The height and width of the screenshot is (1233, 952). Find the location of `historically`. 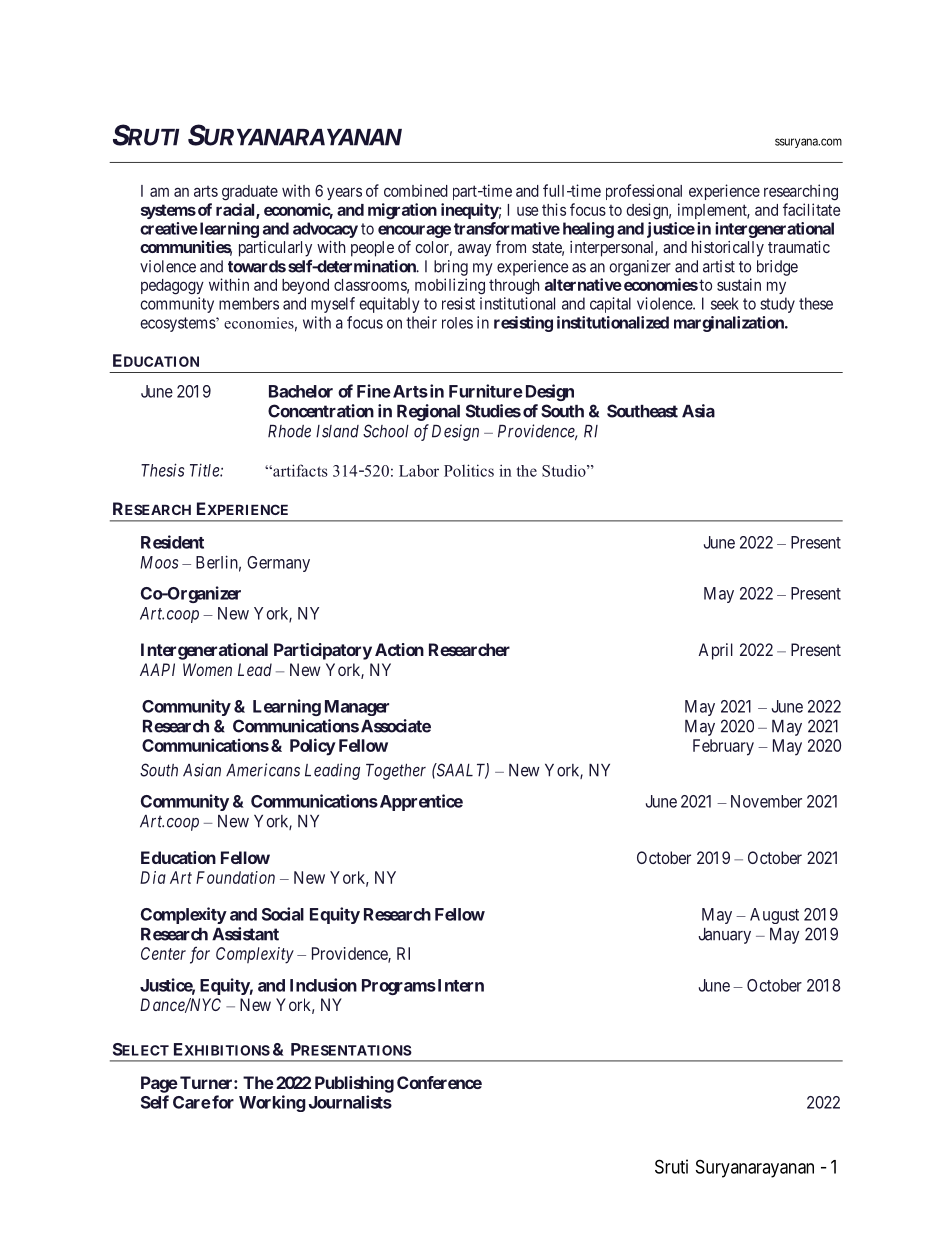

historically is located at coordinates (728, 249).
